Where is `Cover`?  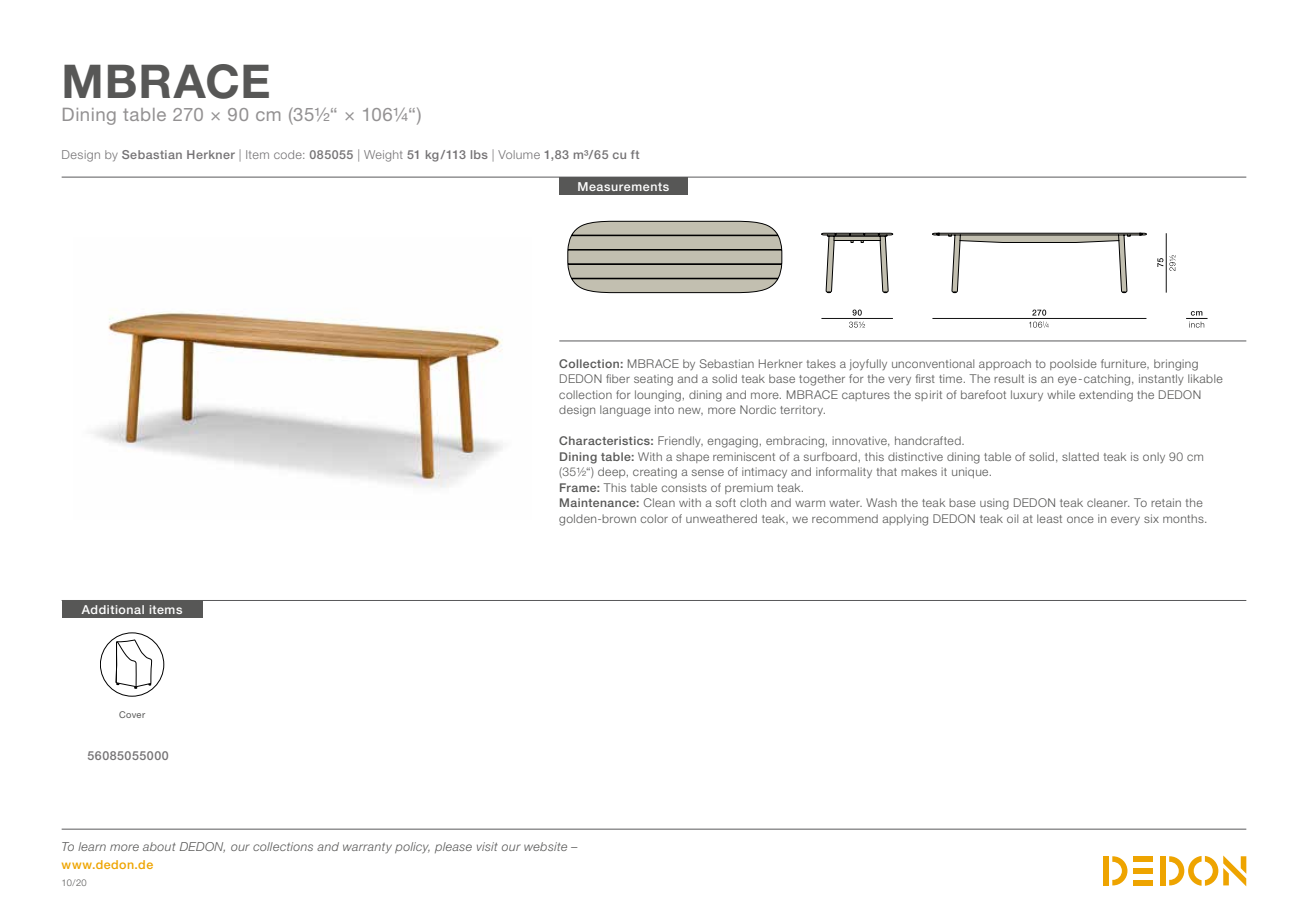
Cover is located at coordinates (132, 714).
